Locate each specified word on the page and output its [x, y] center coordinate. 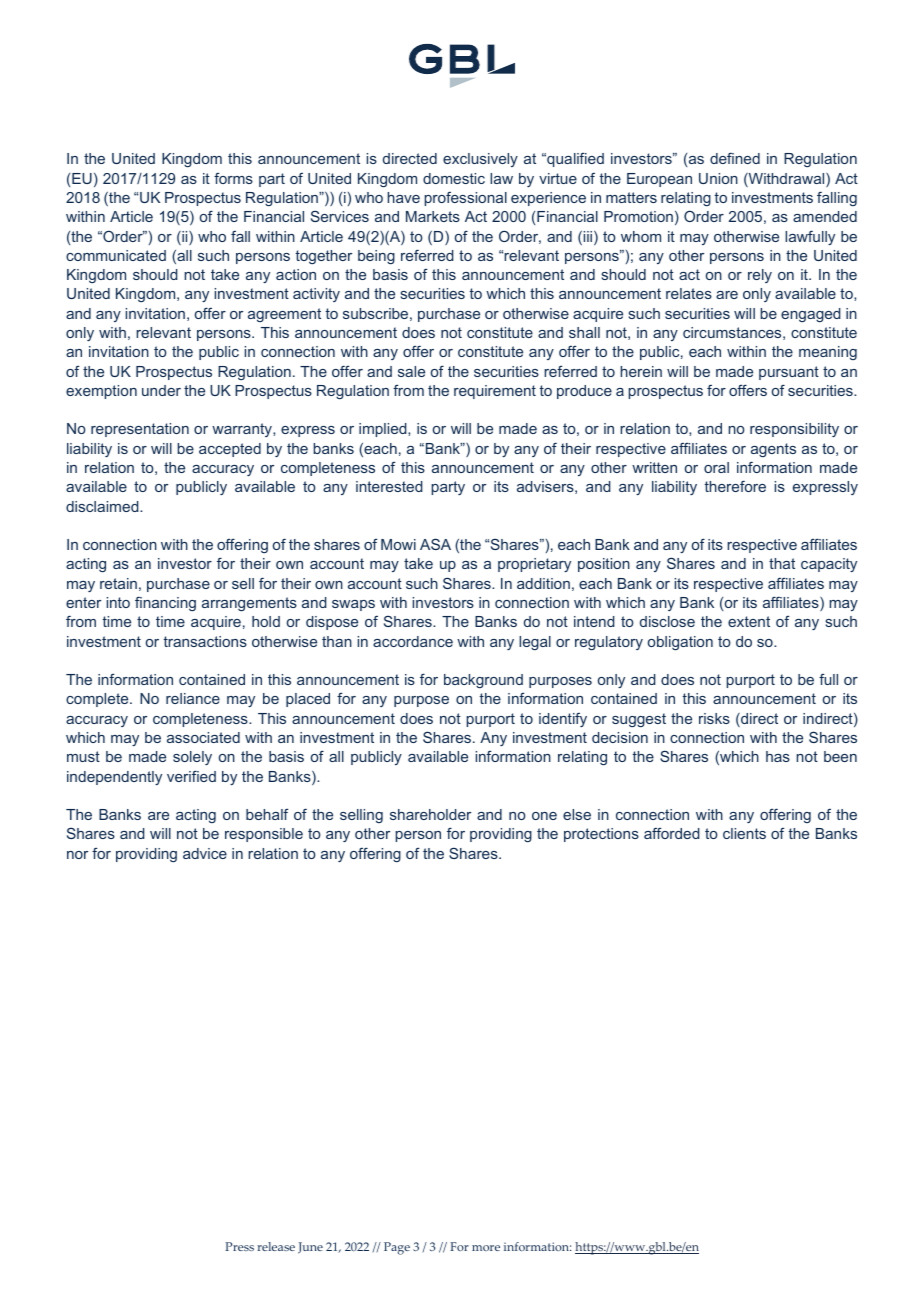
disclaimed [103, 506]
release [276, 1246]
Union [718, 178]
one [544, 816]
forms [233, 178]
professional [465, 198]
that [782, 563]
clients [744, 833]
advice [205, 853]
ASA [435, 544]
